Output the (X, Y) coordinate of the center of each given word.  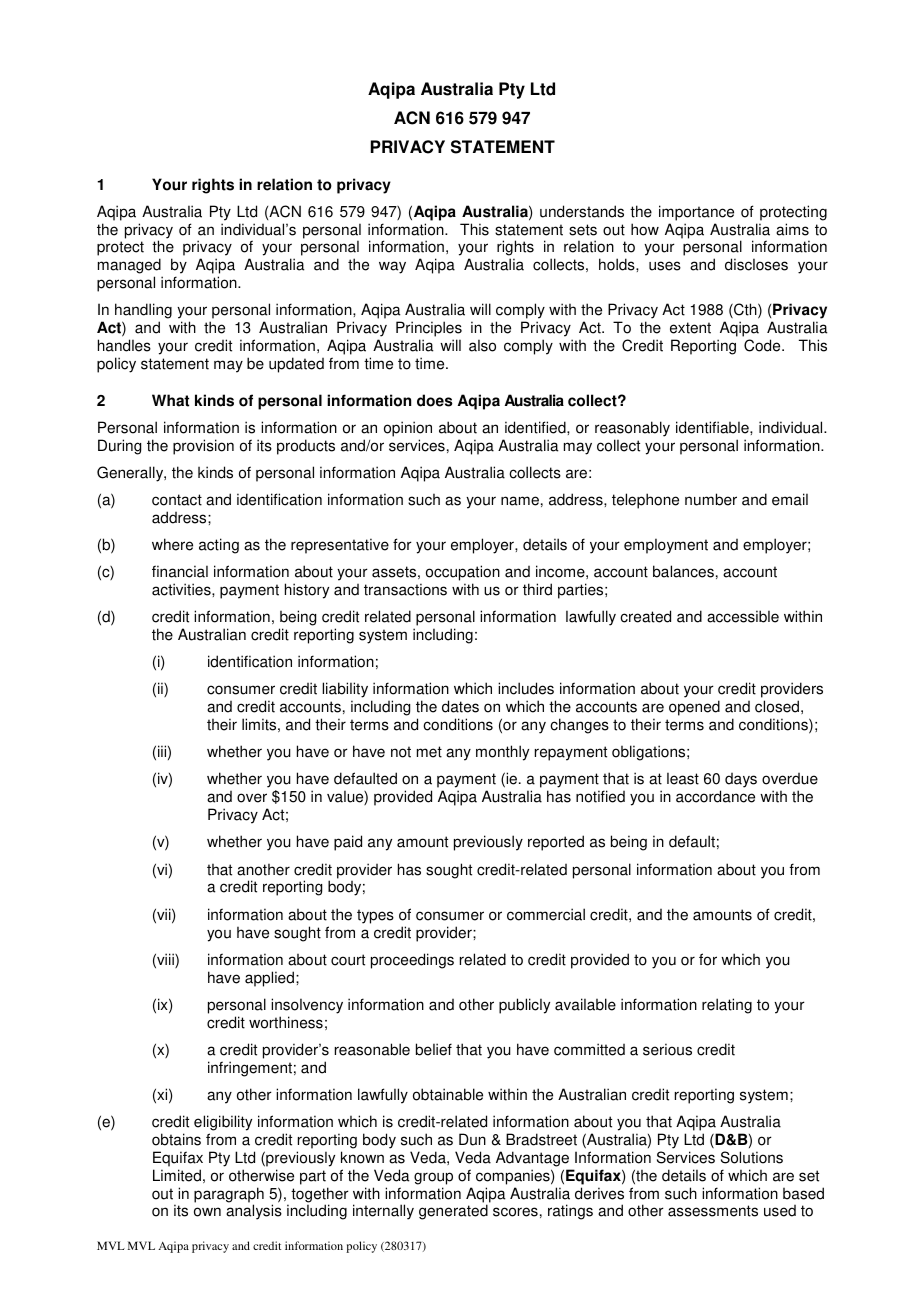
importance (696, 213)
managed (130, 267)
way (392, 267)
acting (219, 546)
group (433, 1178)
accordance (715, 796)
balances (683, 571)
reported (556, 843)
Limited (177, 1175)
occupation (463, 573)
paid (348, 843)
